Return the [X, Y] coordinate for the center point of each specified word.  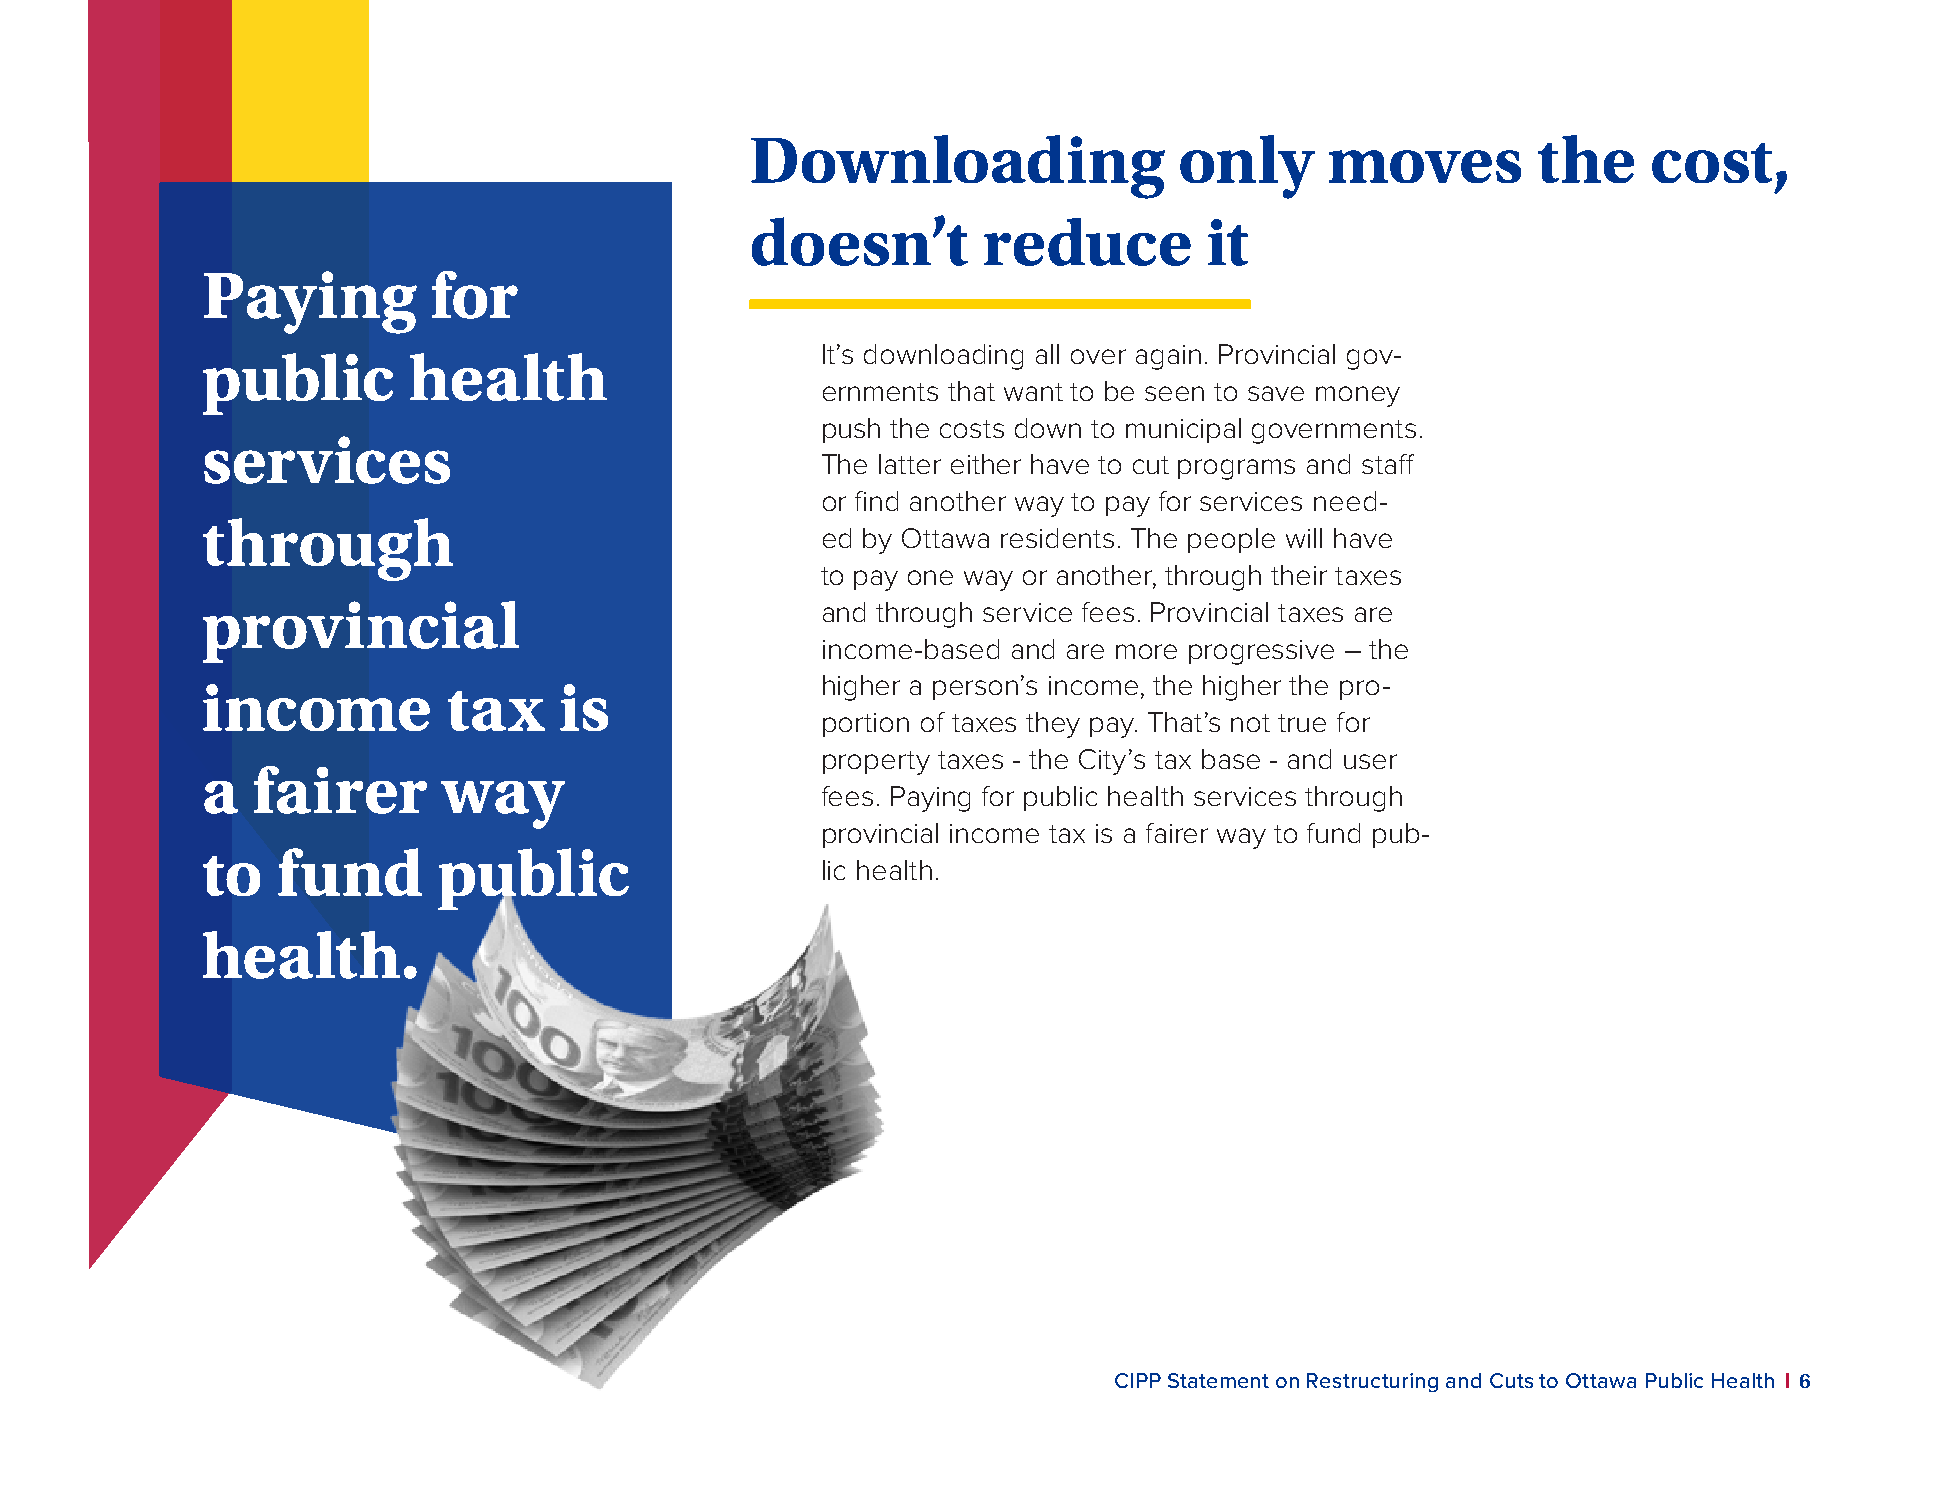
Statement [1218, 1380]
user [1370, 761]
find [876, 501]
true [1302, 723]
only [1247, 167]
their [1299, 575]
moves [1425, 166]
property [876, 763]
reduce [1087, 242]
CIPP [1138, 1380]
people [1231, 540]
